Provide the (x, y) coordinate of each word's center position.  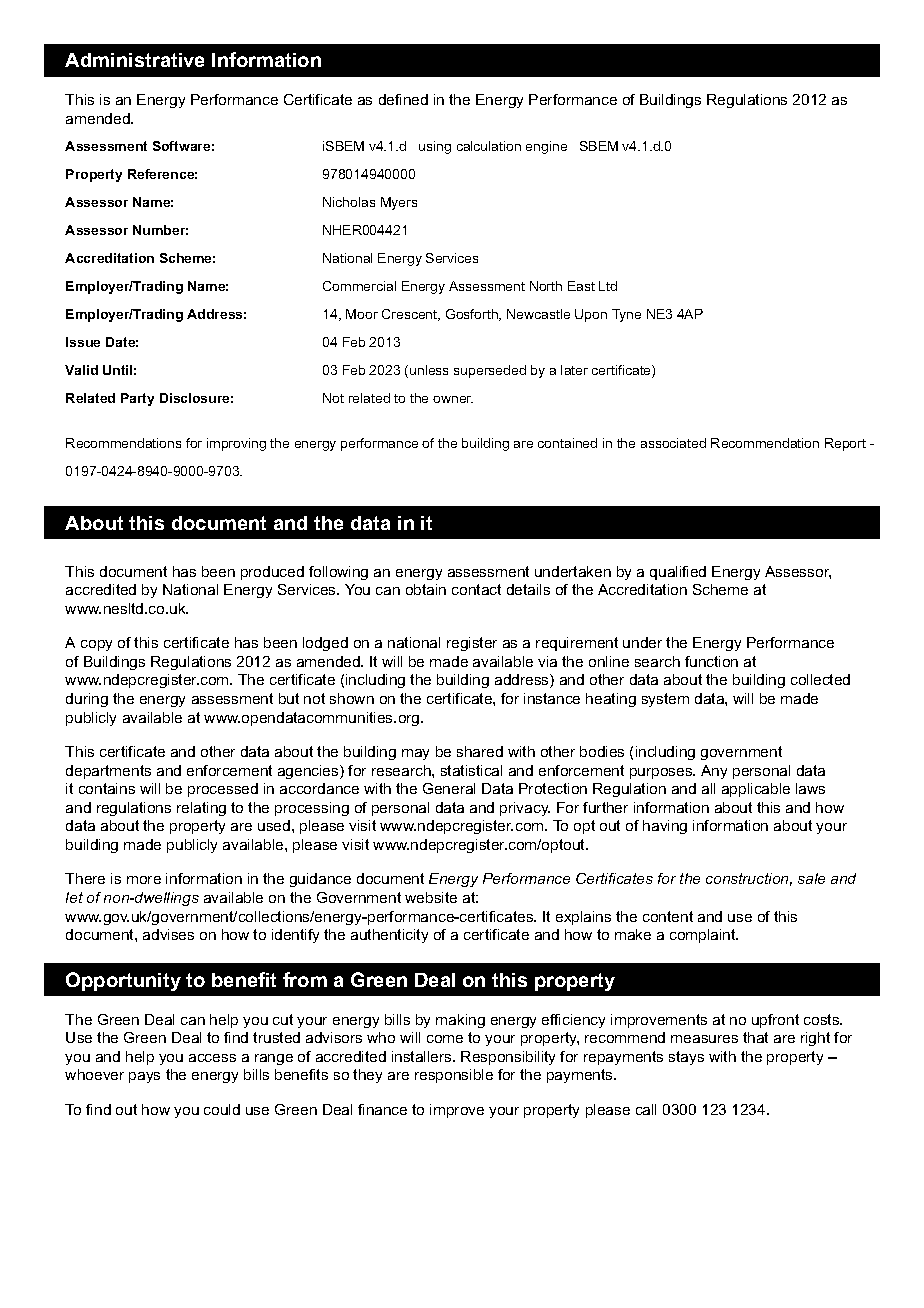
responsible (454, 1076)
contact (476, 589)
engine (546, 147)
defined (403, 99)
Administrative (134, 60)
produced (272, 573)
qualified (678, 573)
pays (144, 1077)
